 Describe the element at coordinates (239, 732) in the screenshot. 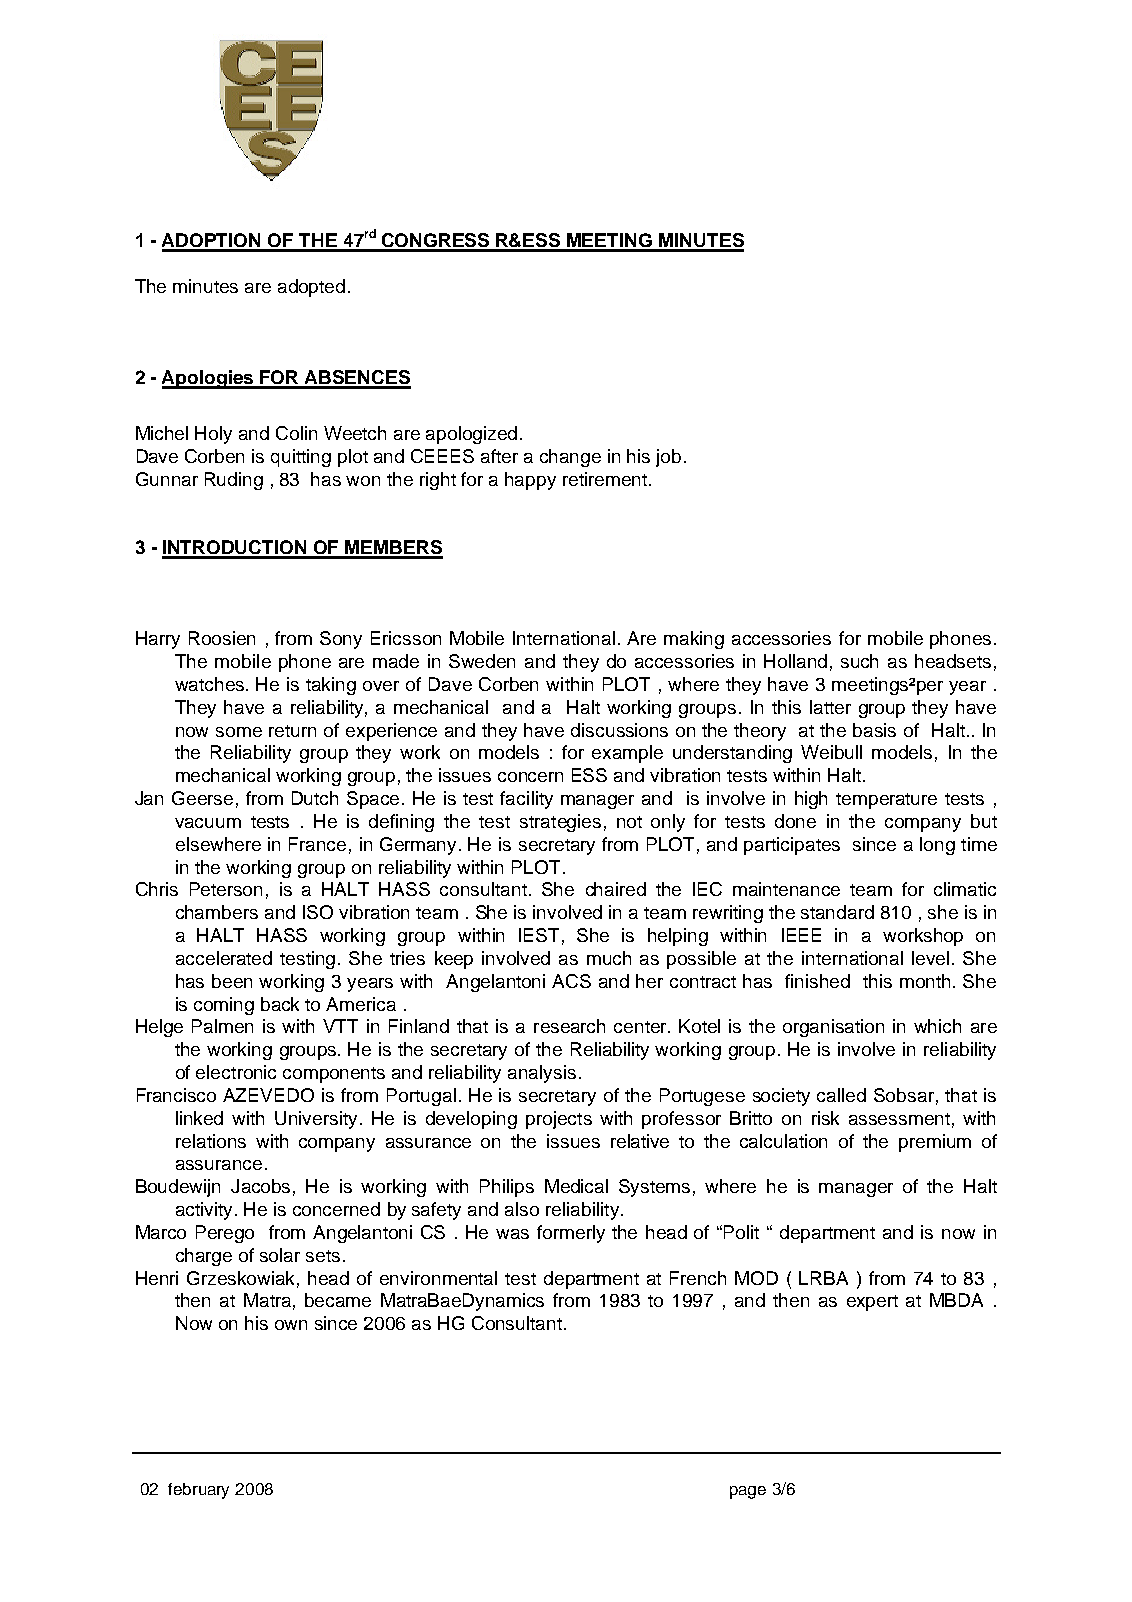

I see `some` at that location.
